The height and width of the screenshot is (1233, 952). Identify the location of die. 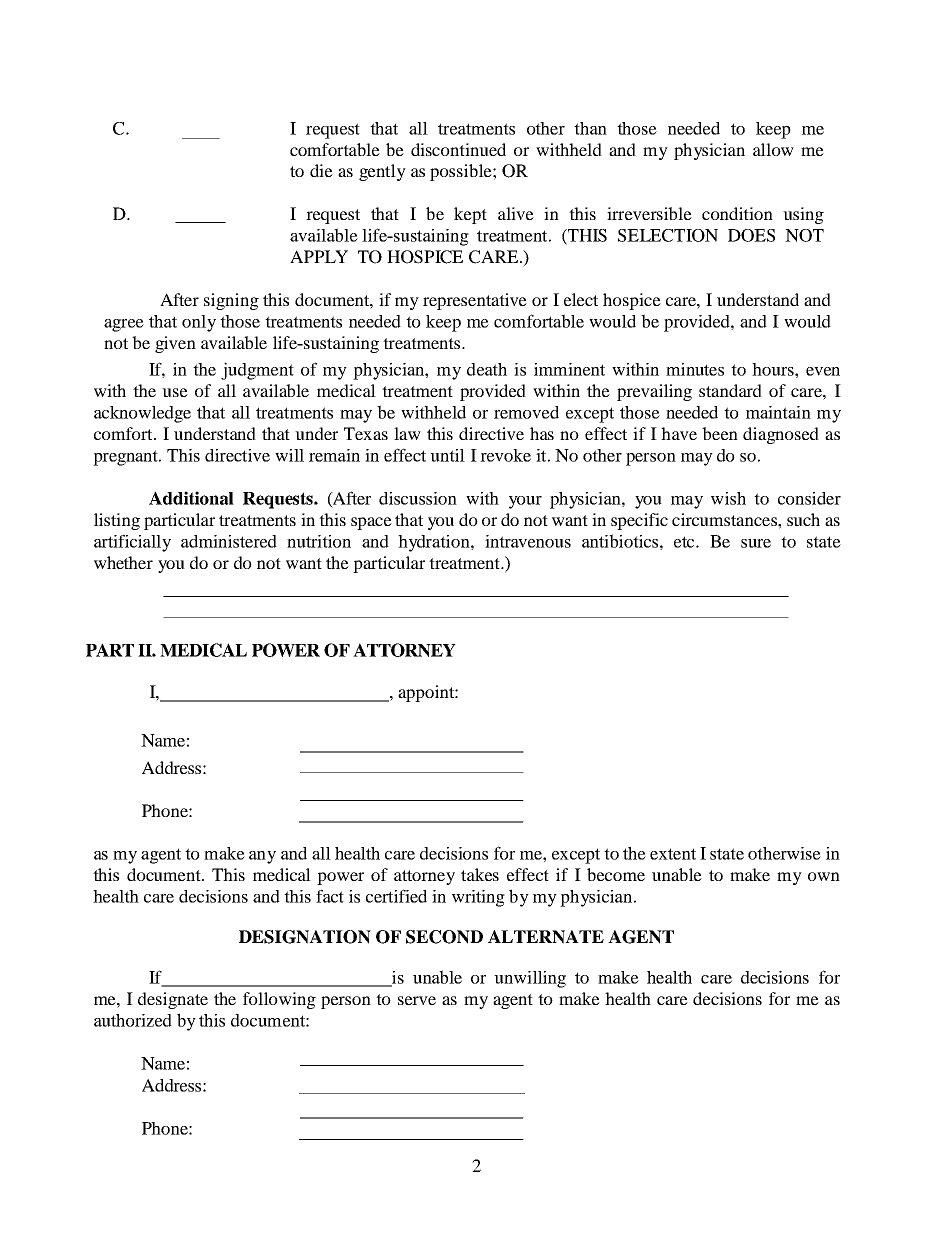
(321, 170).
